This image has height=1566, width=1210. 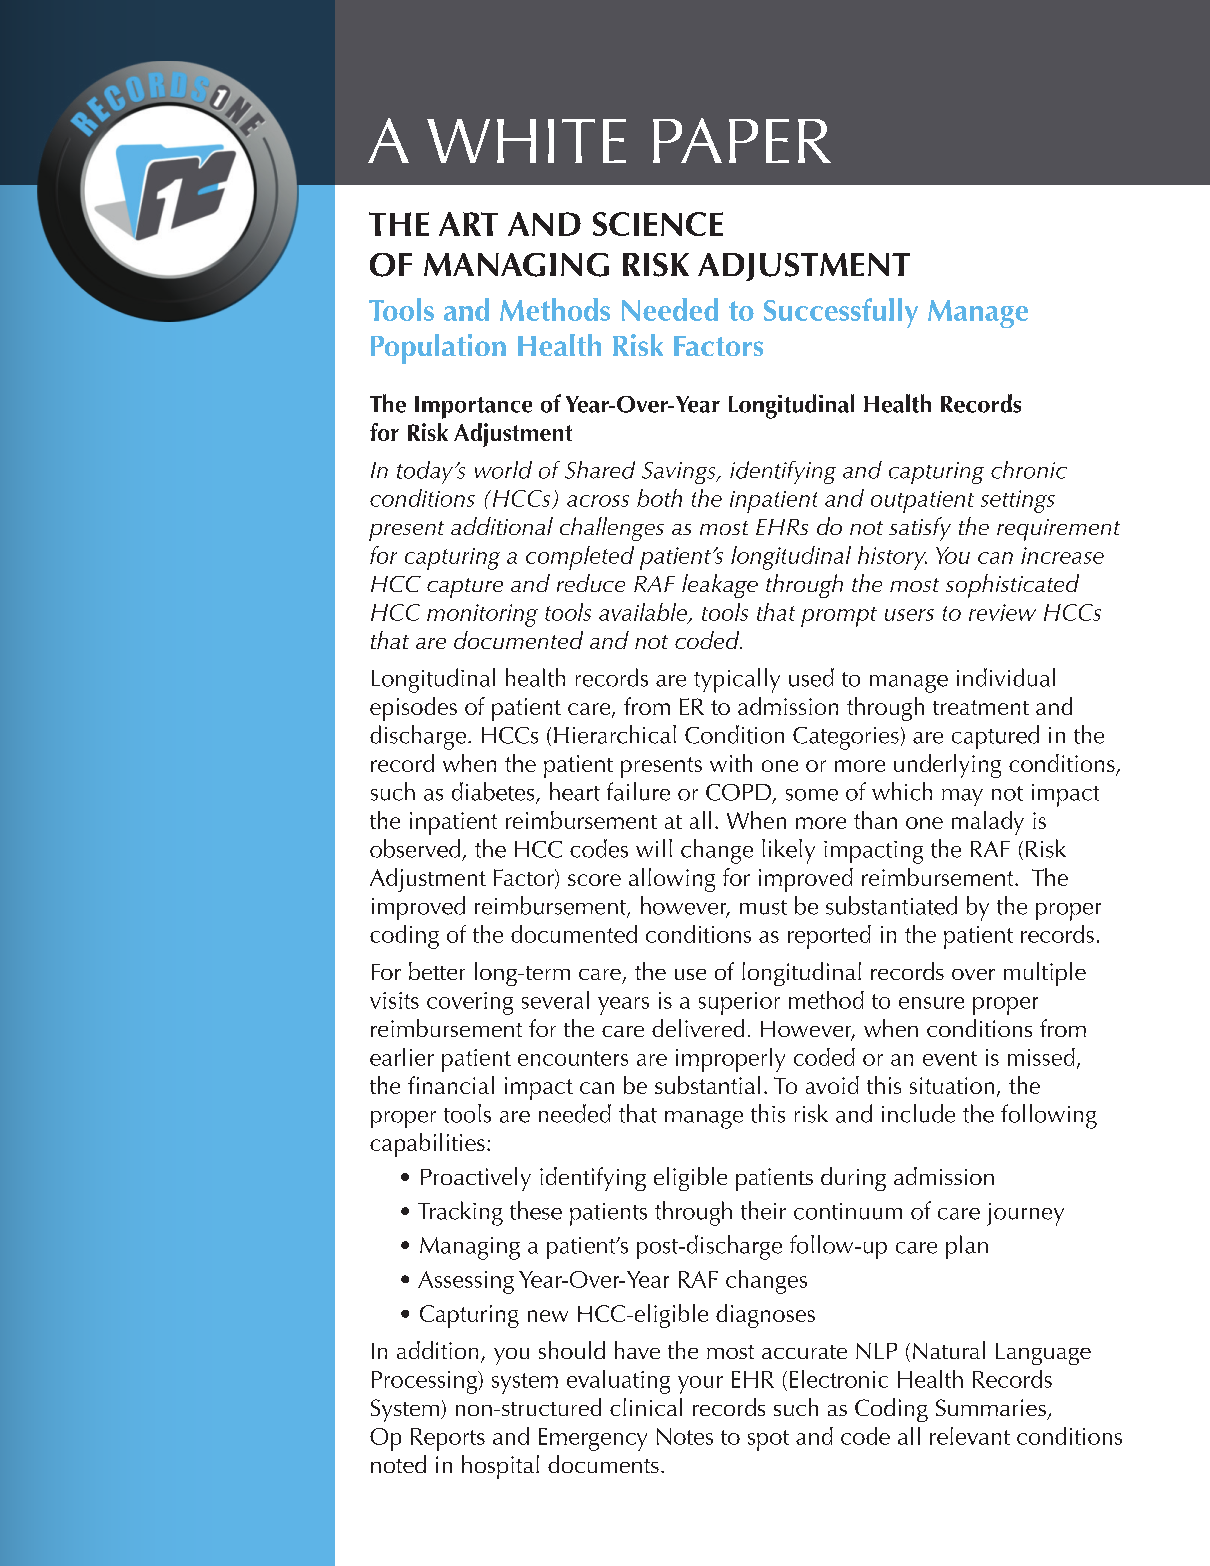 What do you see at coordinates (526, 141) in the image?
I see `WHITE` at bounding box center [526, 141].
